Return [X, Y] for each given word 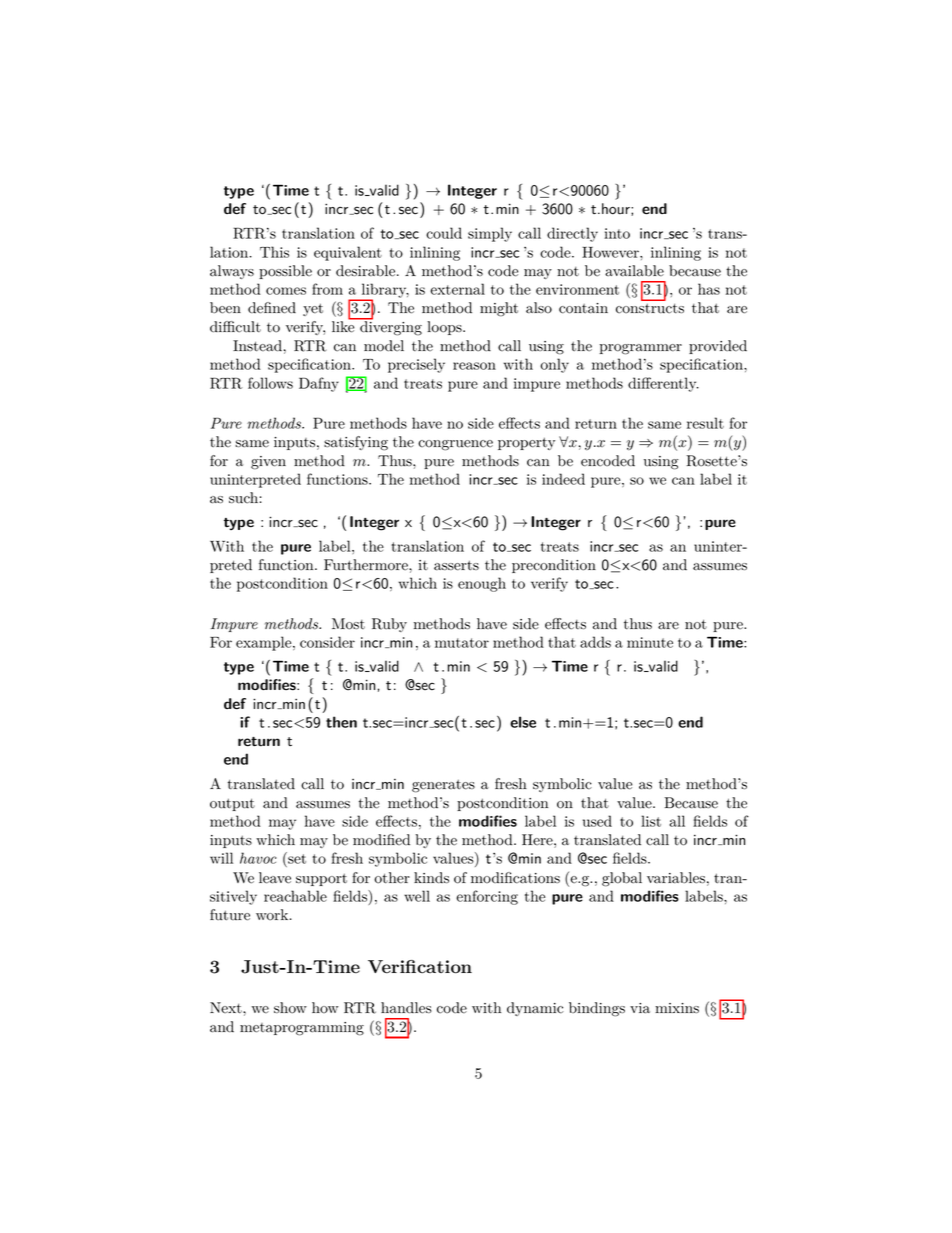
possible [285, 272]
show [290, 1008]
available [634, 271]
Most [348, 624]
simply [490, 234]
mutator [462, 643]
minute [650, 642]
